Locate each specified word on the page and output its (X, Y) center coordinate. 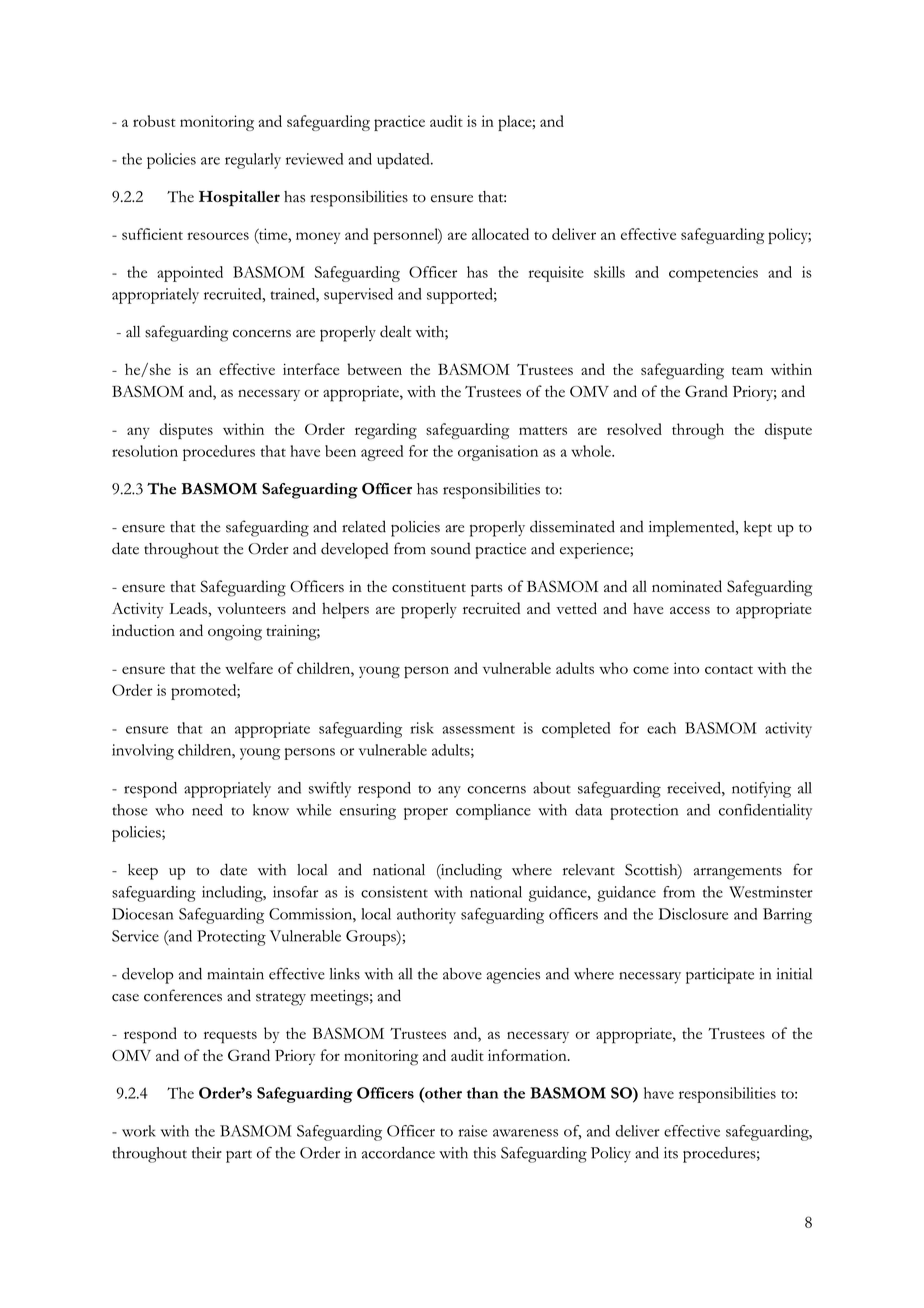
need (207, 810)
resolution (145, 451)
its (671, 1153)
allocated (500, 234)
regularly (253, 161)
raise (473, 1131)
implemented (693, 528)
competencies (713, 274)
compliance (493, 812)
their (207, 1153)
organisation (498, 453)
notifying (761, 790)
